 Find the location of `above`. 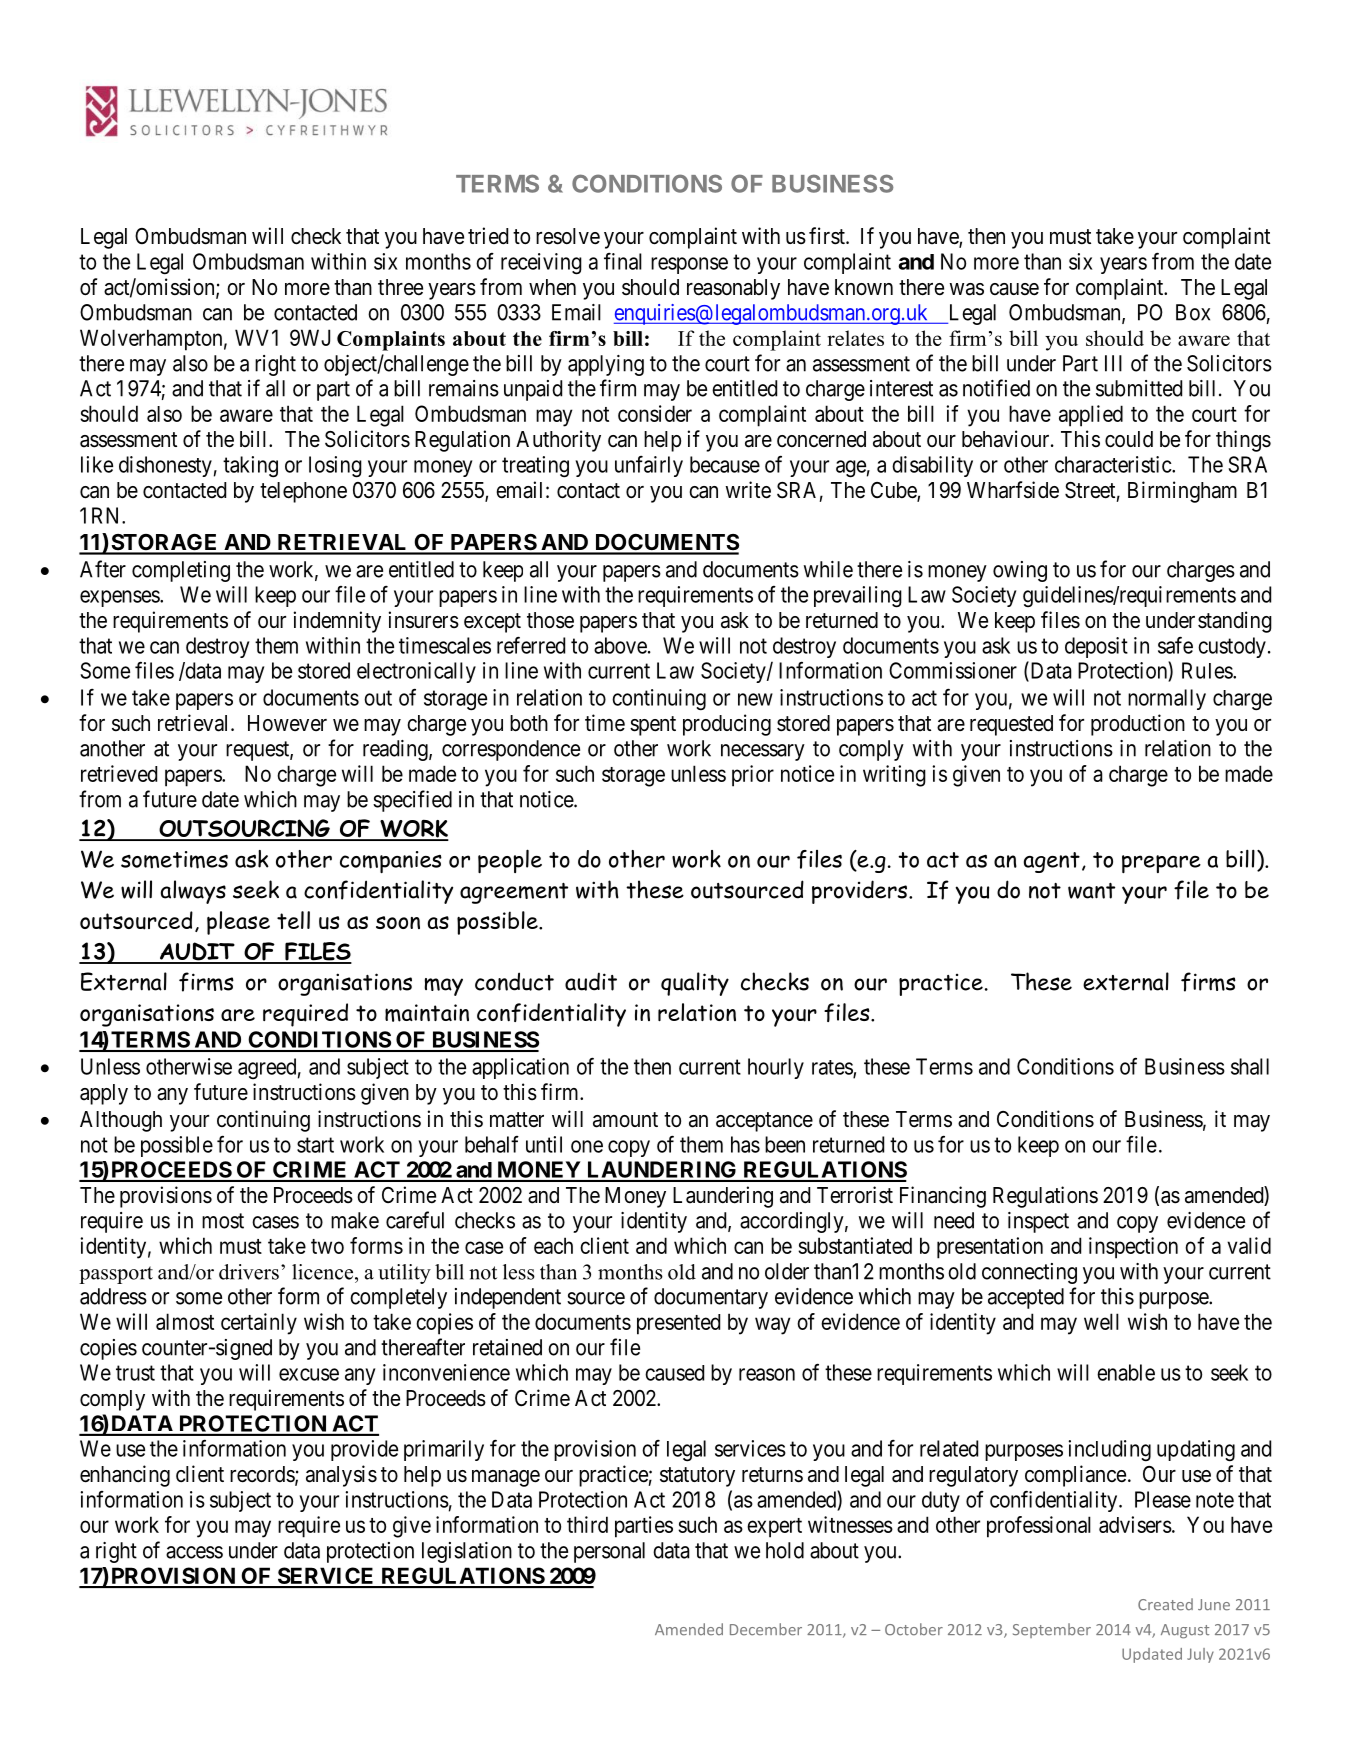

above is located at coordinates (620, 645).
